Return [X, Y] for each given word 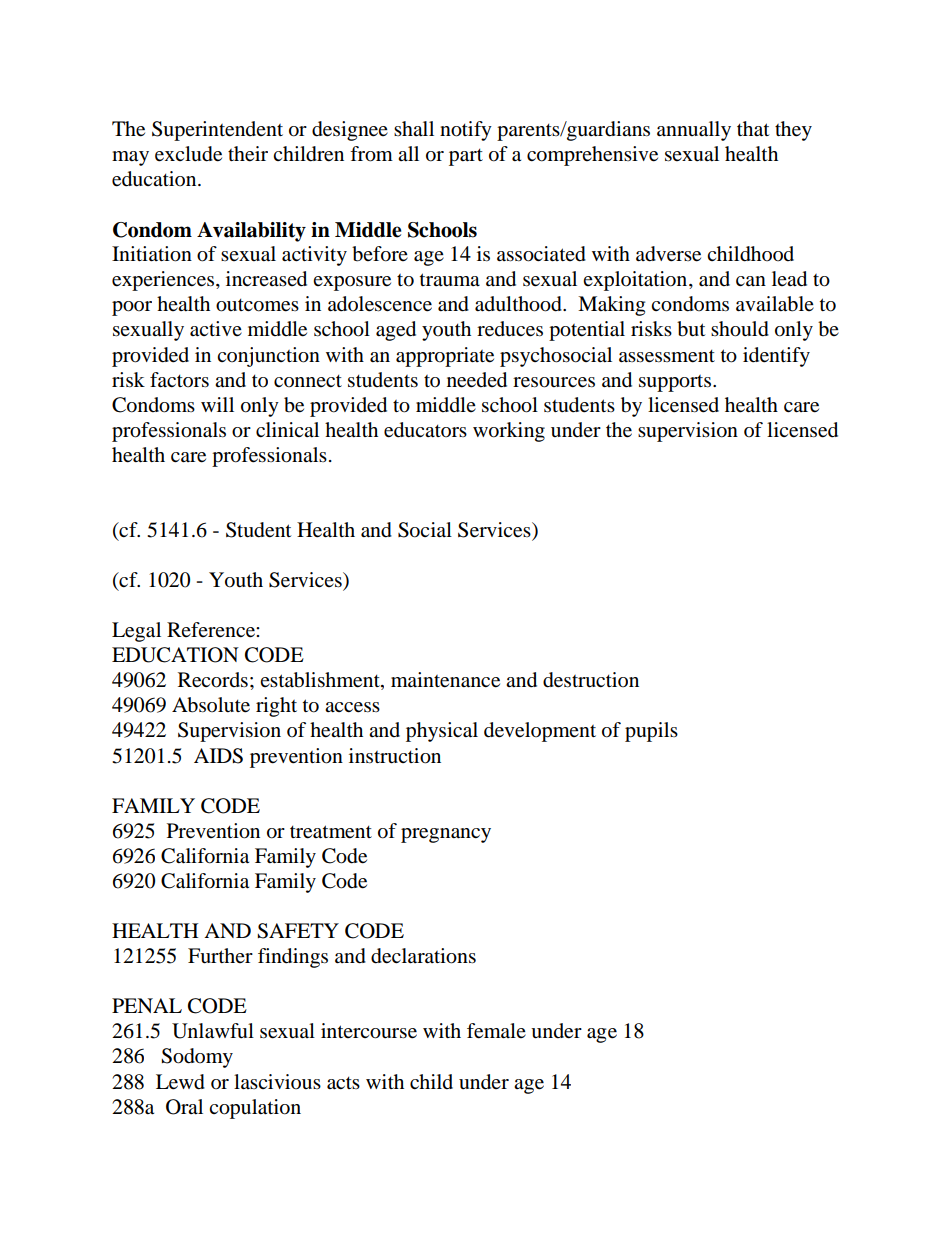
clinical [287, 429]
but [691, 329]
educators [425, 430]
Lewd [180, 1082]
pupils [651, 732]
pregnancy [446, 835]
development [540, 732]
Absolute [211, 705]
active [216, 329]
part [466, 157]
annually [694, 131]
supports [676, 383]
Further [220, 956]
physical [442, 732]
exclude [188, 154]
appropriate [445, 357]
